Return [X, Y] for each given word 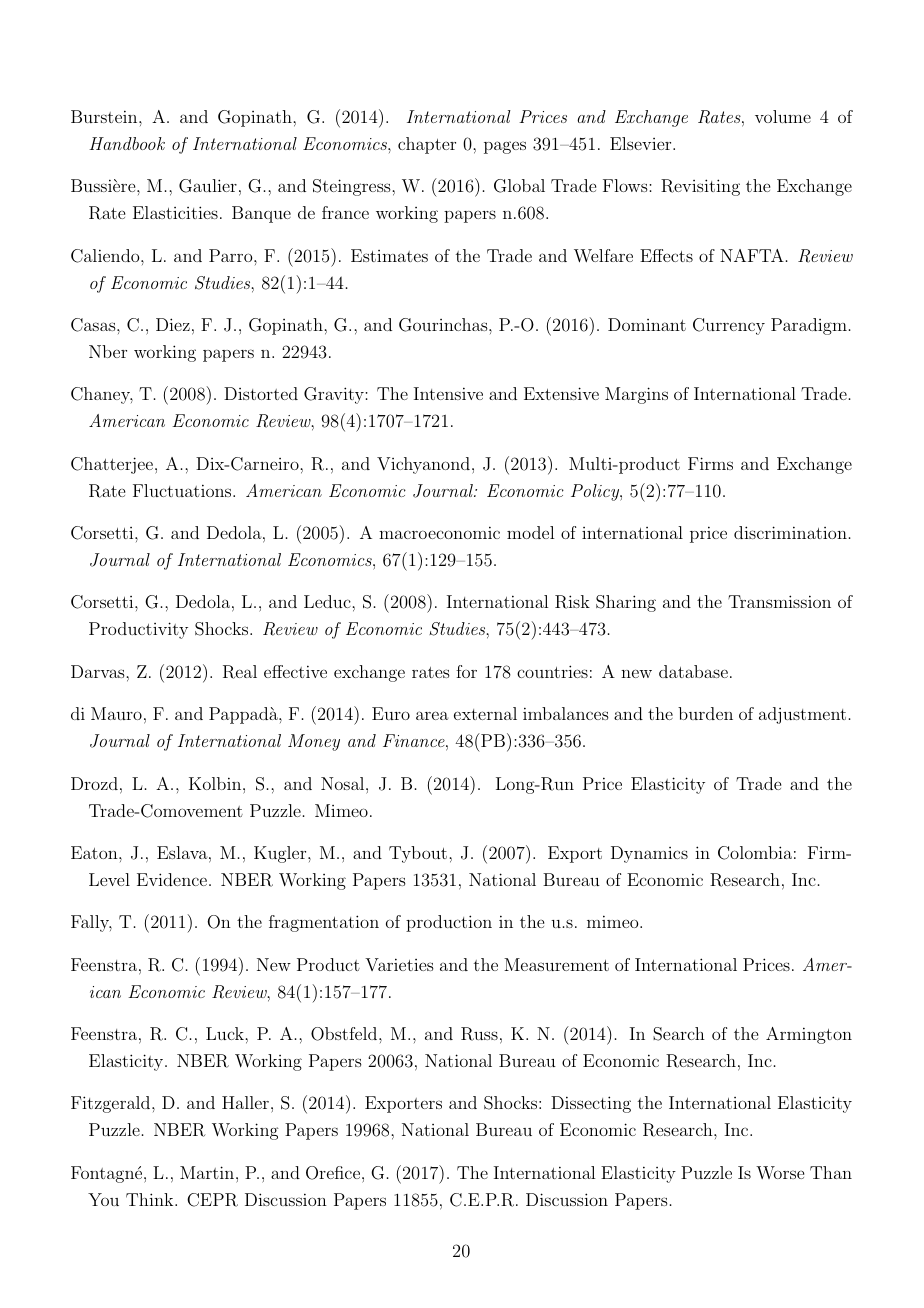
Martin [207, 1172]
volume [783, 116]
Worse [780, 1172]
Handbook [127, 143]
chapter [427, 145]
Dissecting [591, 1104]
